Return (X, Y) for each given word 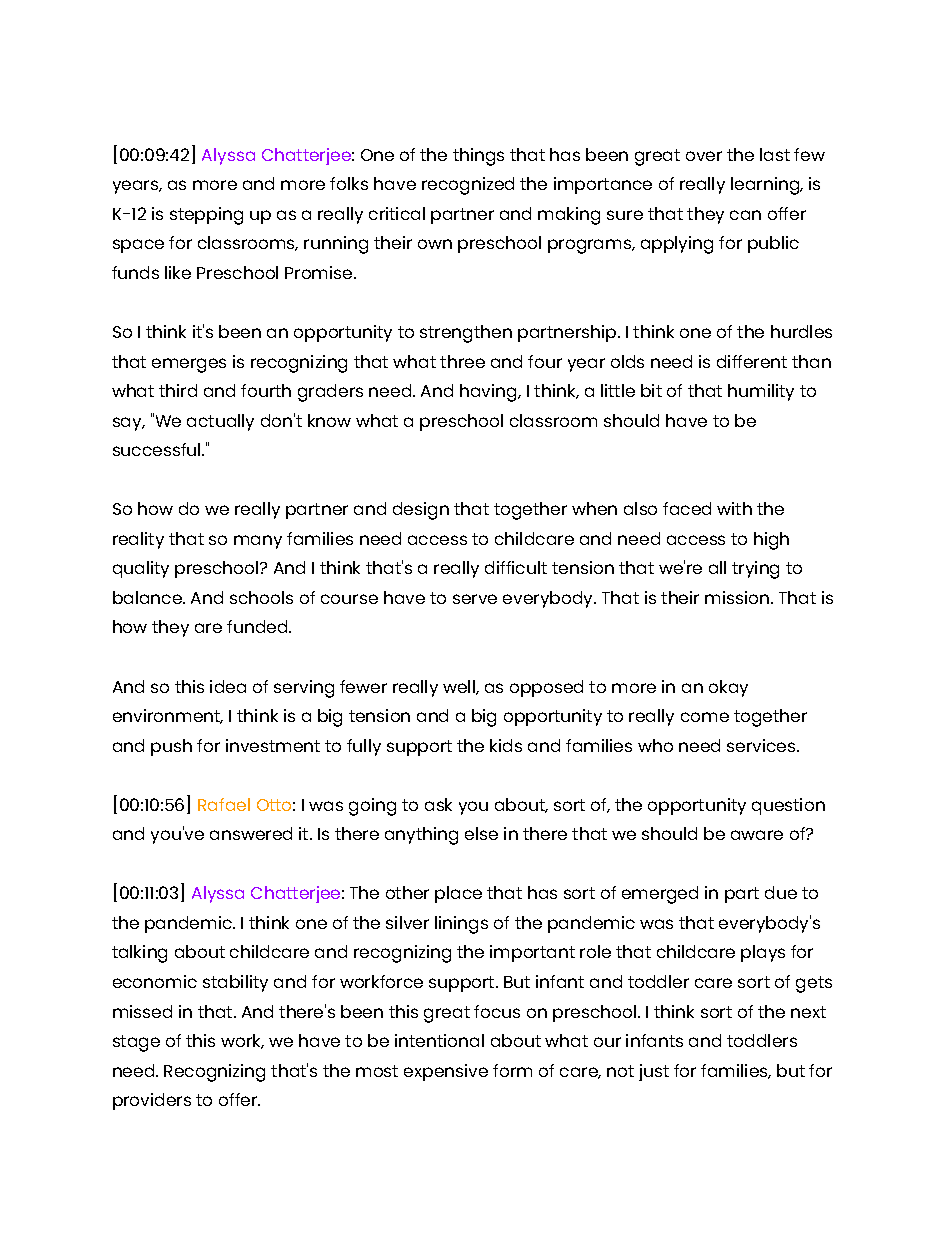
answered (251, 833)
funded (258, 626)
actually (220, 422)
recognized (468, 186)
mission (738, 597)
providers (152, 1101)
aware (757, 835)
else (481, 833)
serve (475, 599)
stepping (206, 216)
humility (761, 392)
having (489, 393)
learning (766, 186)
